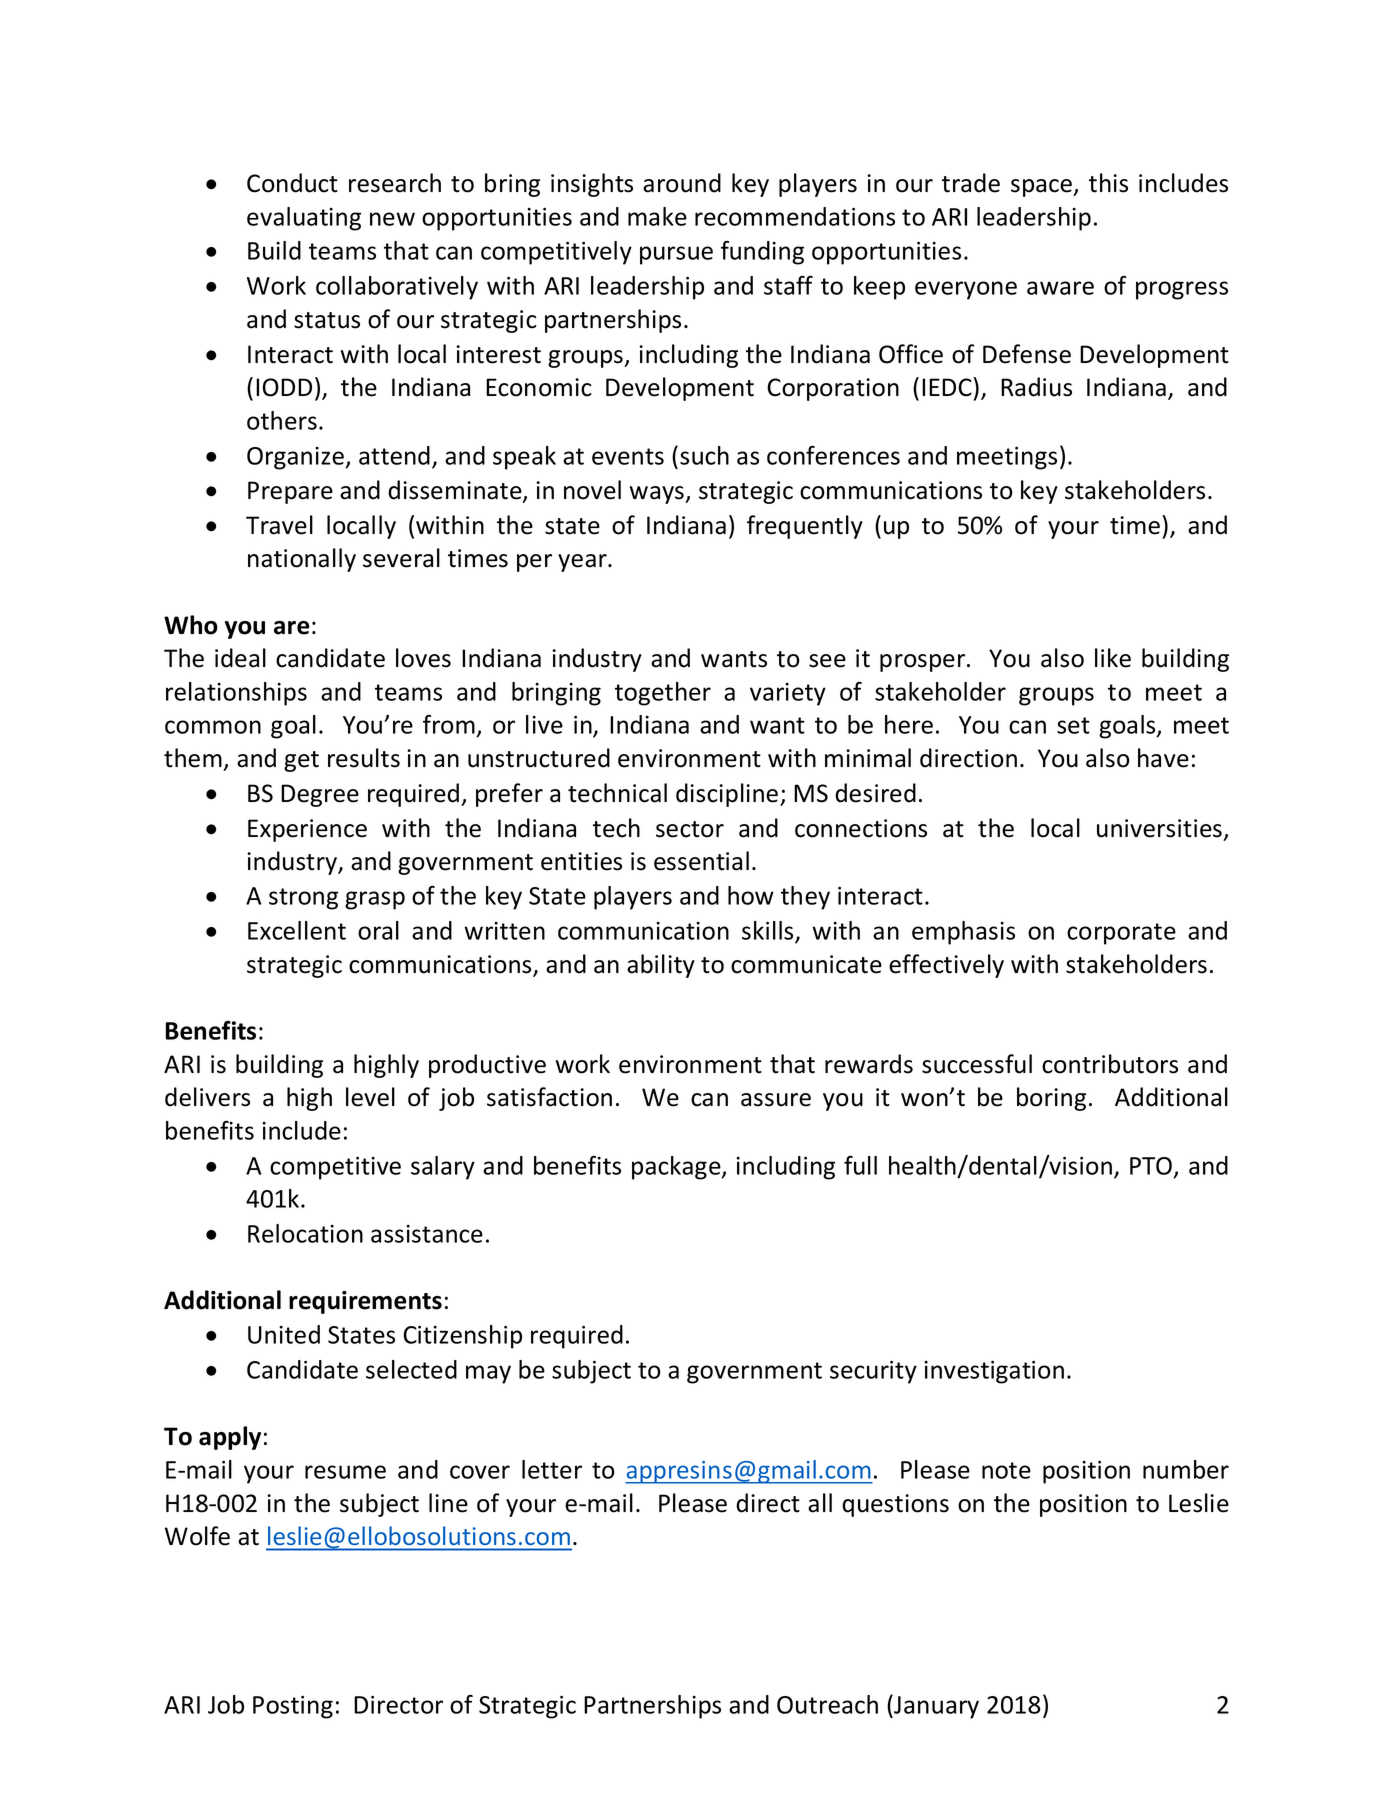 The height and width of the image is (1802, 1393). What do you see at coordinates (827, 1704) in the image?
I see `Outreach` at bounding box center [827, 1704].
